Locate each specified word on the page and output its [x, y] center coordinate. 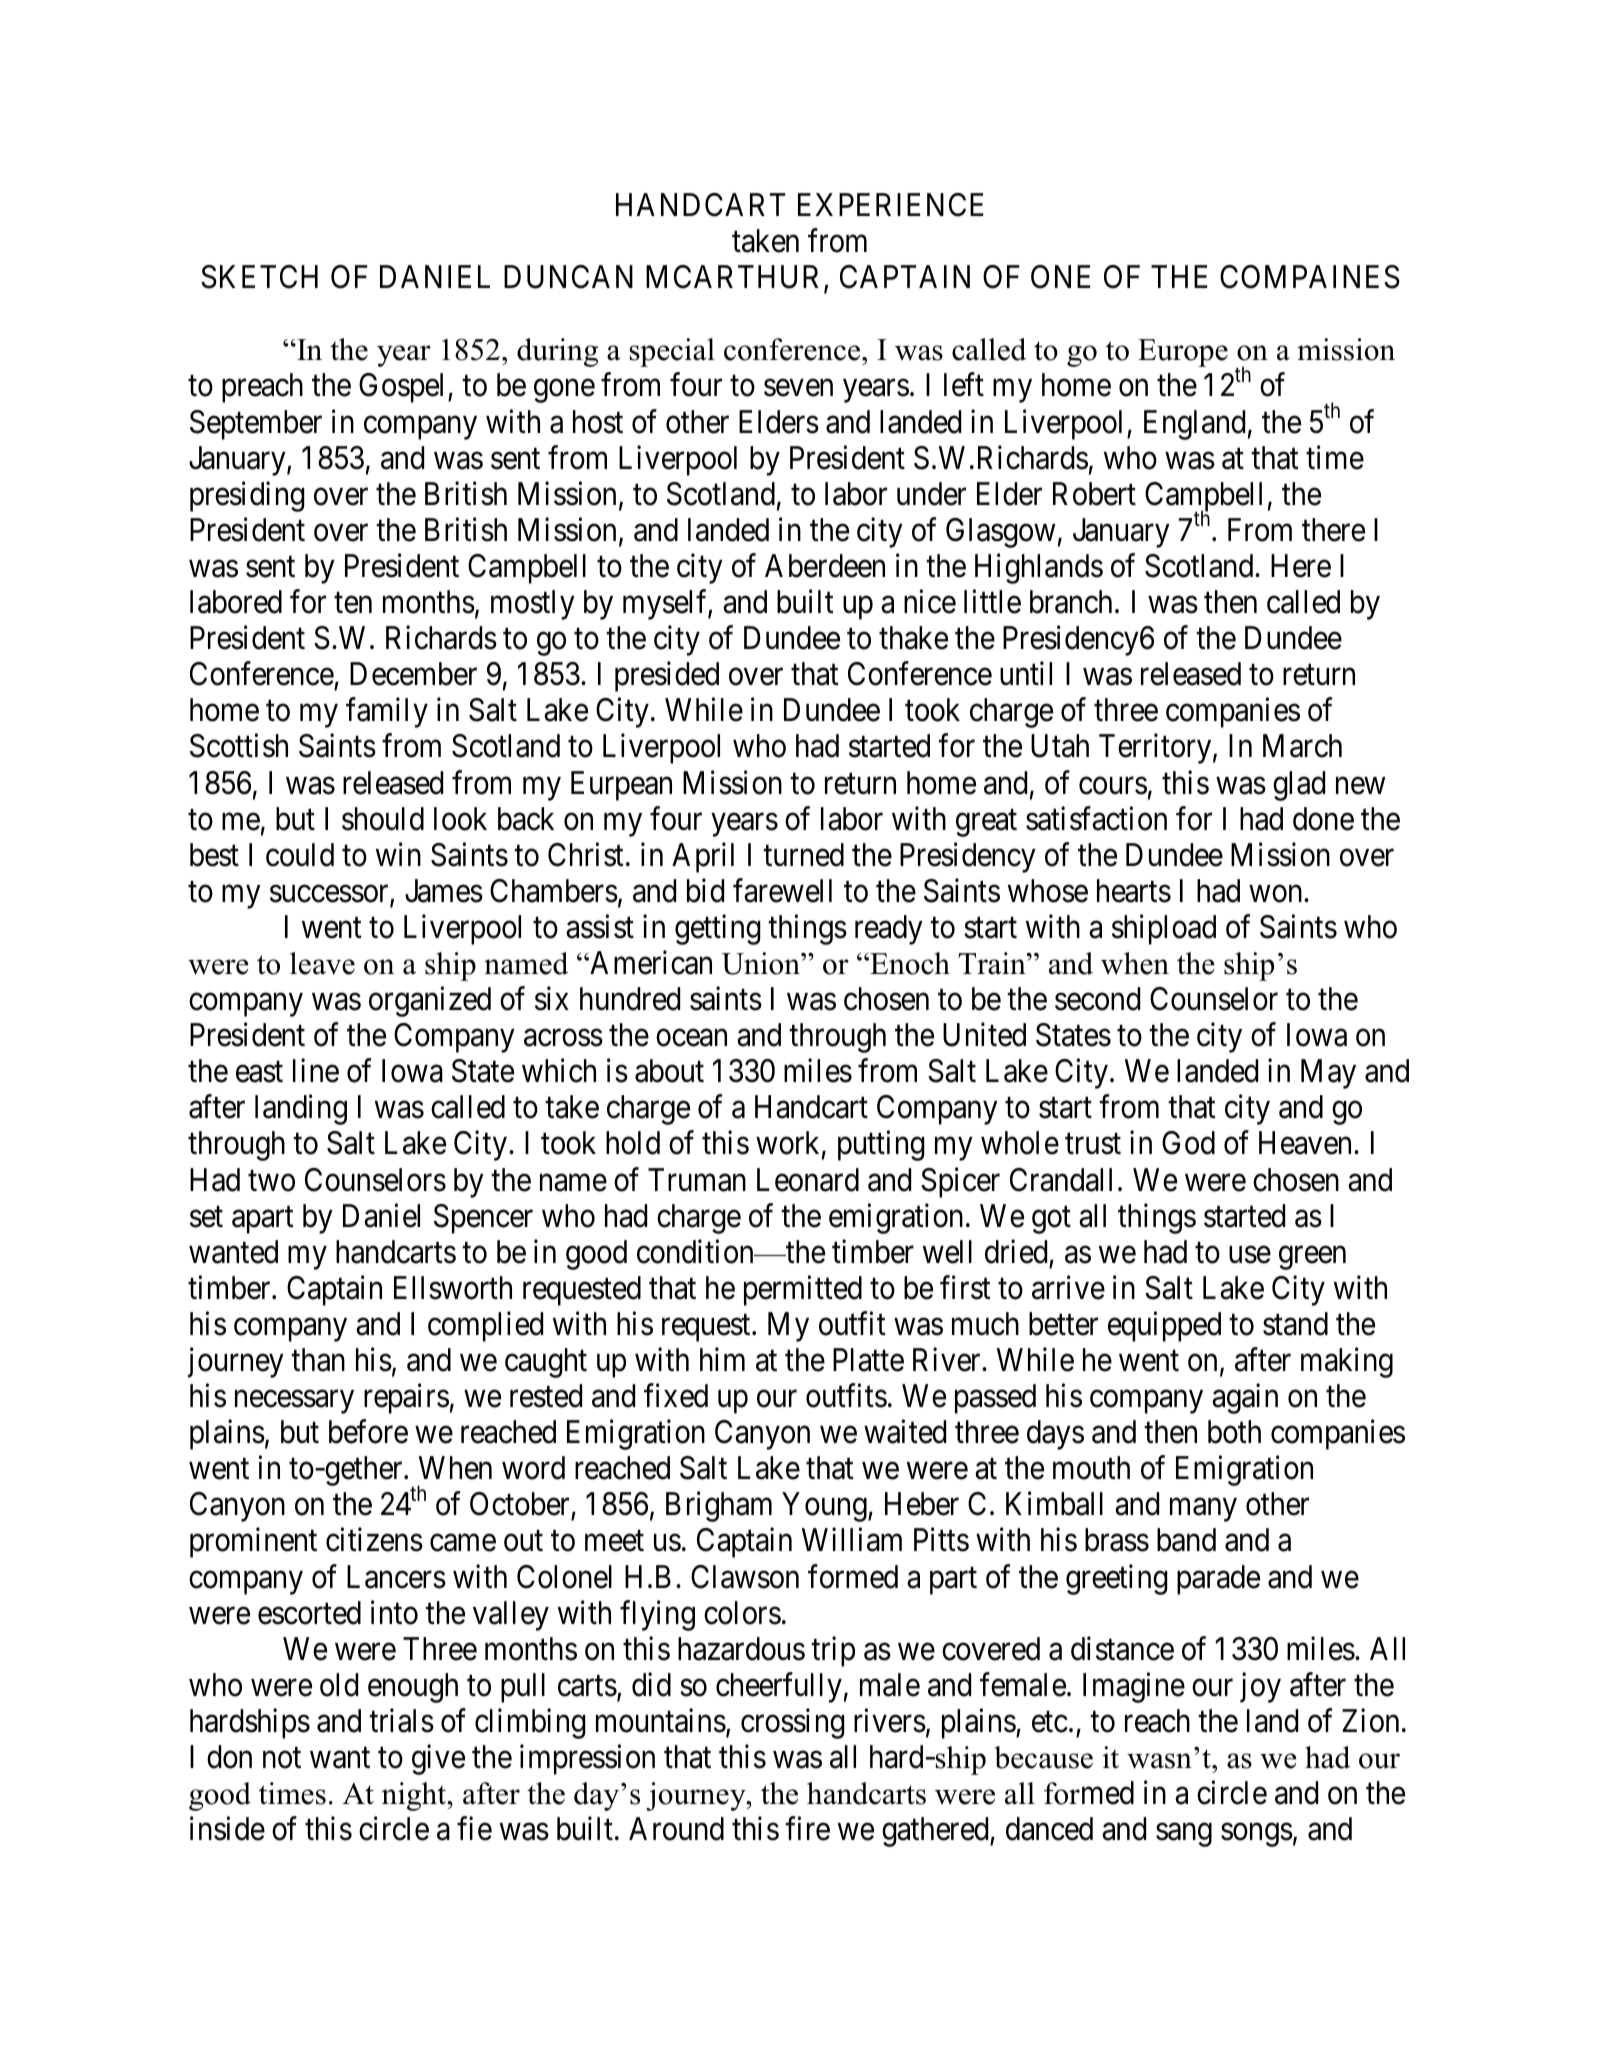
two [271, 1181]
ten [353, 603]
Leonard [808, 1180]
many [1203, 1510]
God [1188, 1143]
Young [826, 1507]
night [415, 1796]
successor [330, 895]
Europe [1183, 353]
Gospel [404, 388]
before [368, 1432]
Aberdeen [825, 566]
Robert [1094, 494]
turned [803, 855]
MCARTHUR [732, 277]
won [1277, 894]
